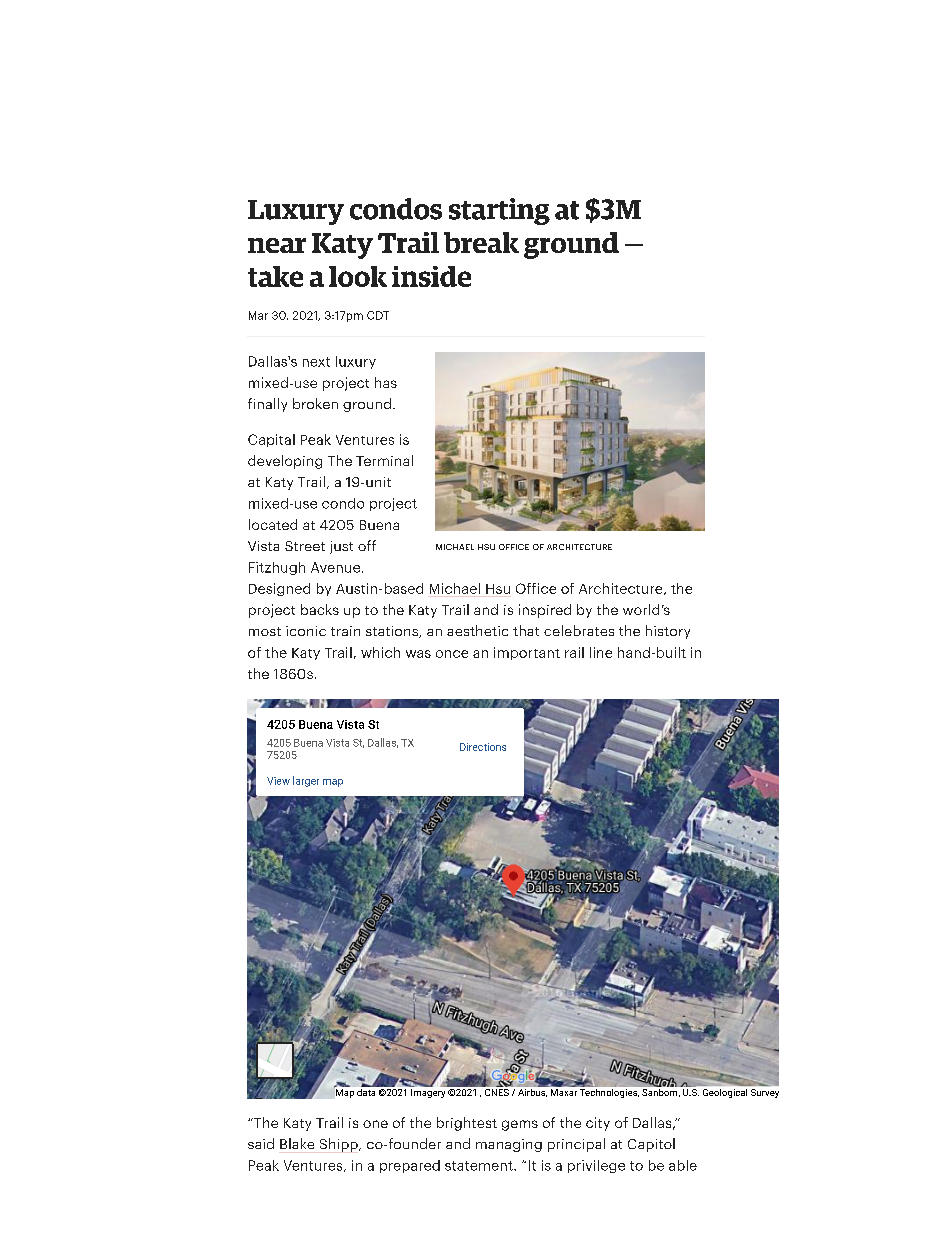 The width and height of the image is (952, 1233). What do you see at coordinates (277, 245) in the image?
I see `near` at bounding box center [277, 245].
